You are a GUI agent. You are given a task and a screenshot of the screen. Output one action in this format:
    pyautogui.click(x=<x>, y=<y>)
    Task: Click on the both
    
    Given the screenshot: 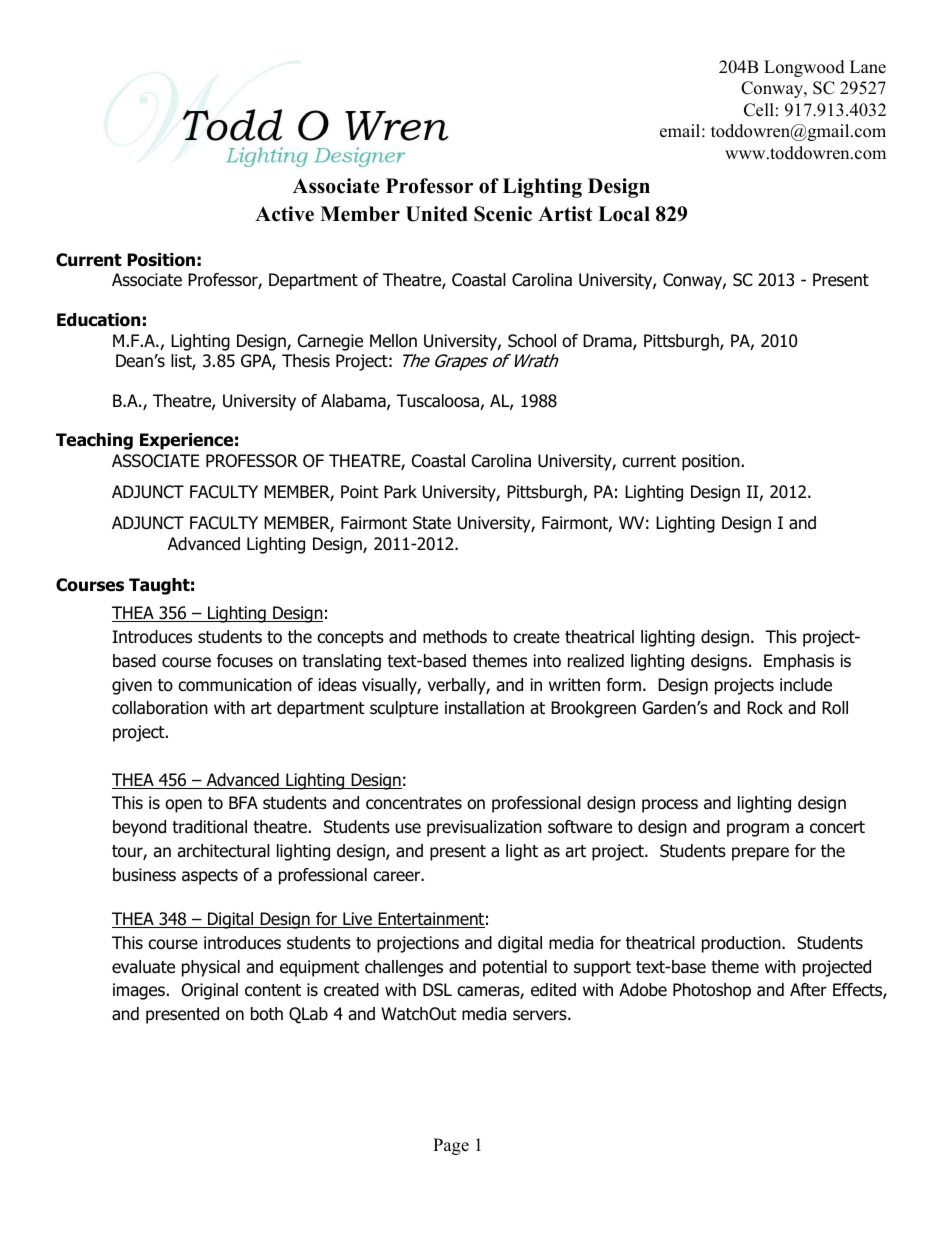 What is the action you would take?
    pyautogui.click(x=267, y=1014)
